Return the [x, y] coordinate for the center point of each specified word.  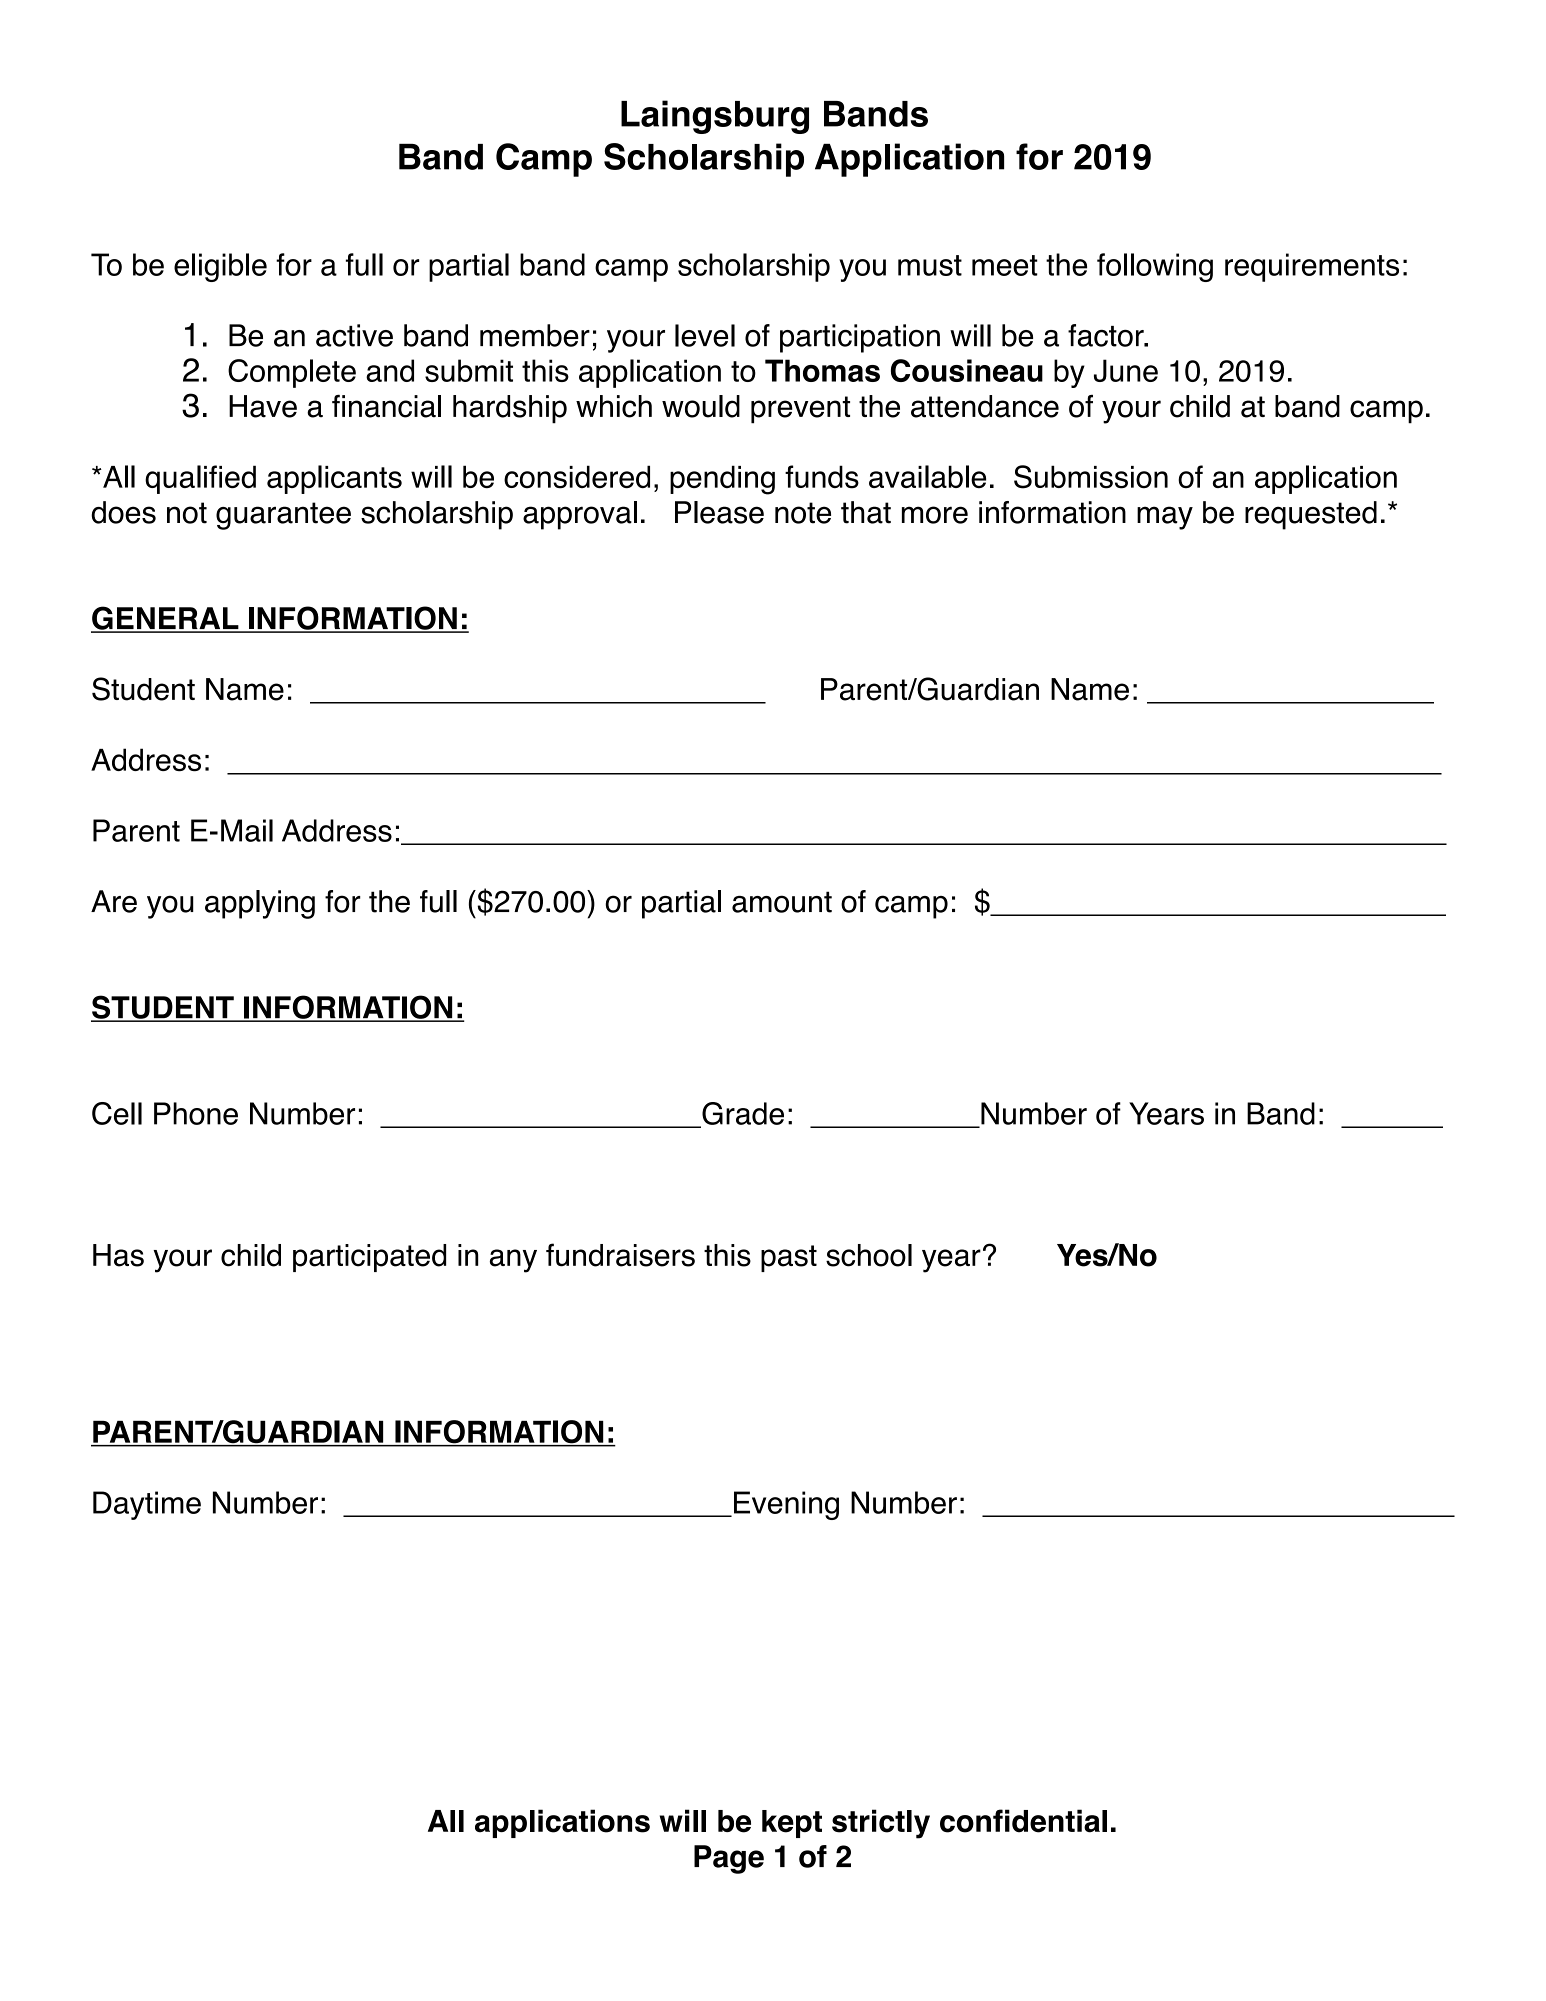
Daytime [147, 1505]
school [869, 1255]
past [789, 1258]
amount [782, 902]
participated [369, 1258]
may [1165, 518]
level [705, 335]
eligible [220, 267]
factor [1107, 335]
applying [260, 904]
